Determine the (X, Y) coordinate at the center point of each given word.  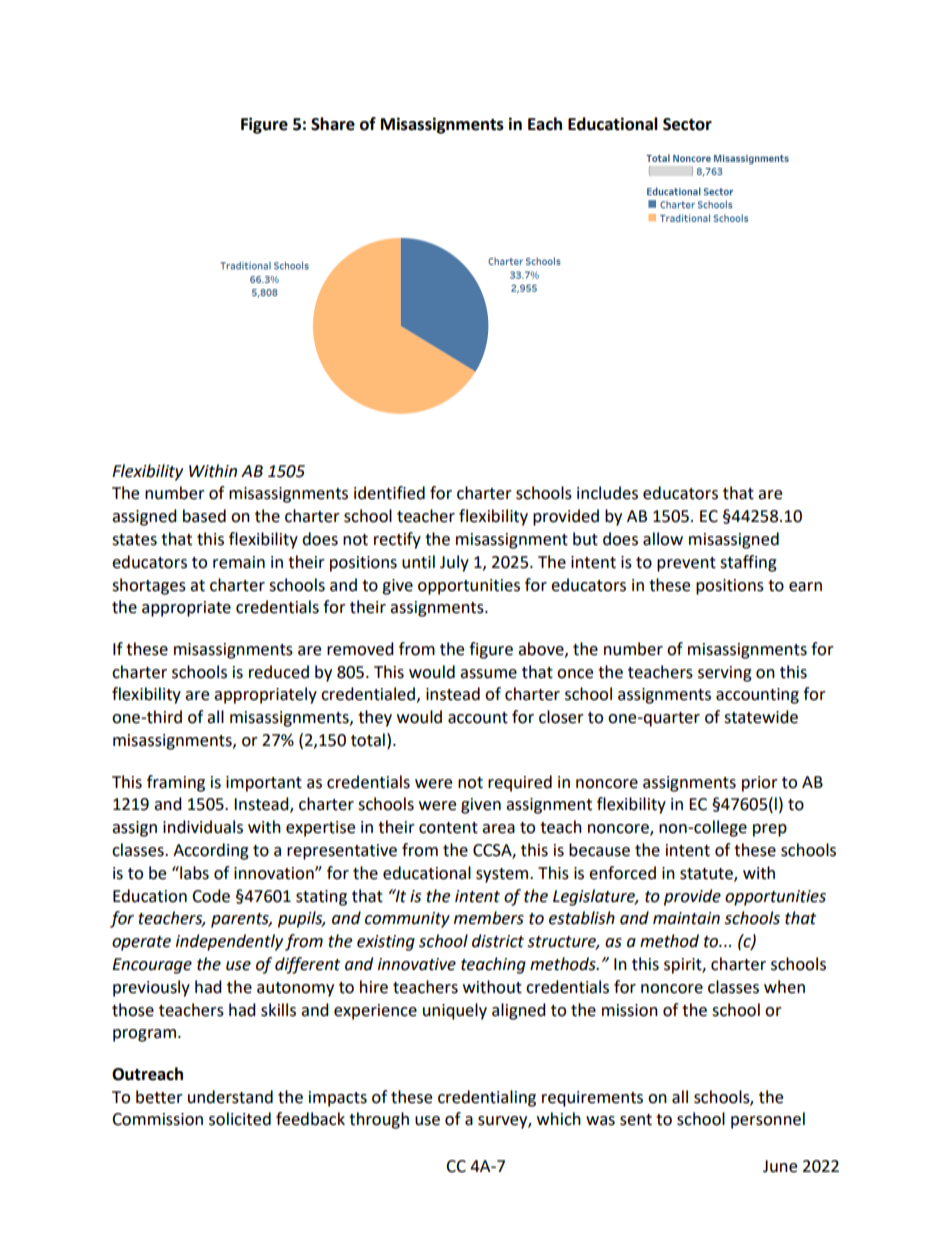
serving (725, 674)
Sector (687, 124)
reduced (279, 672)
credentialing (487, 1098)
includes (607, 493)
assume (488, 674)
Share (333, 124)
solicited (240, 1119)
